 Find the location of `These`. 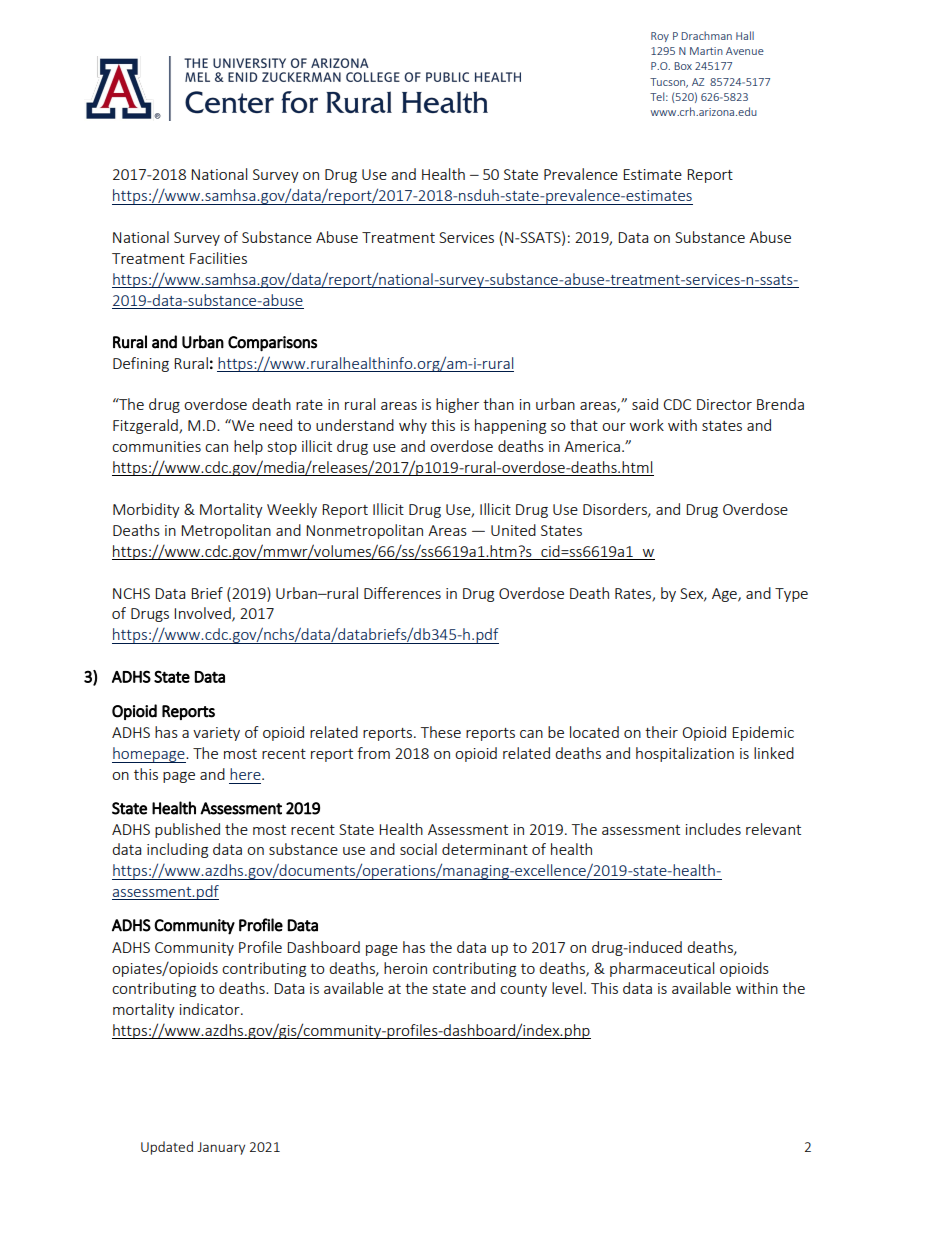

These is located at coordinates (441, 732).
